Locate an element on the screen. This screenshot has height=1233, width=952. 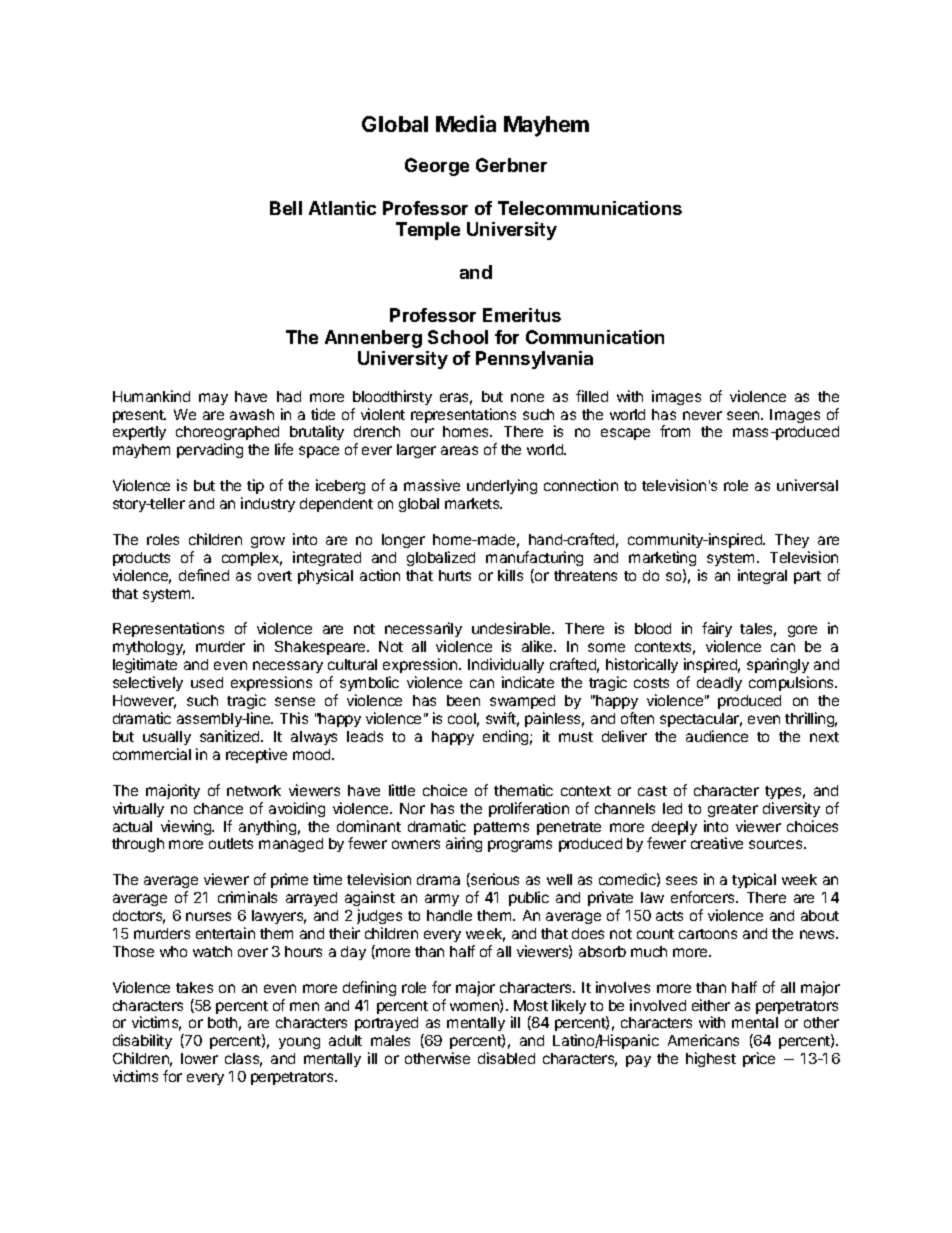
lower is located at coordinates (199, 1058).
